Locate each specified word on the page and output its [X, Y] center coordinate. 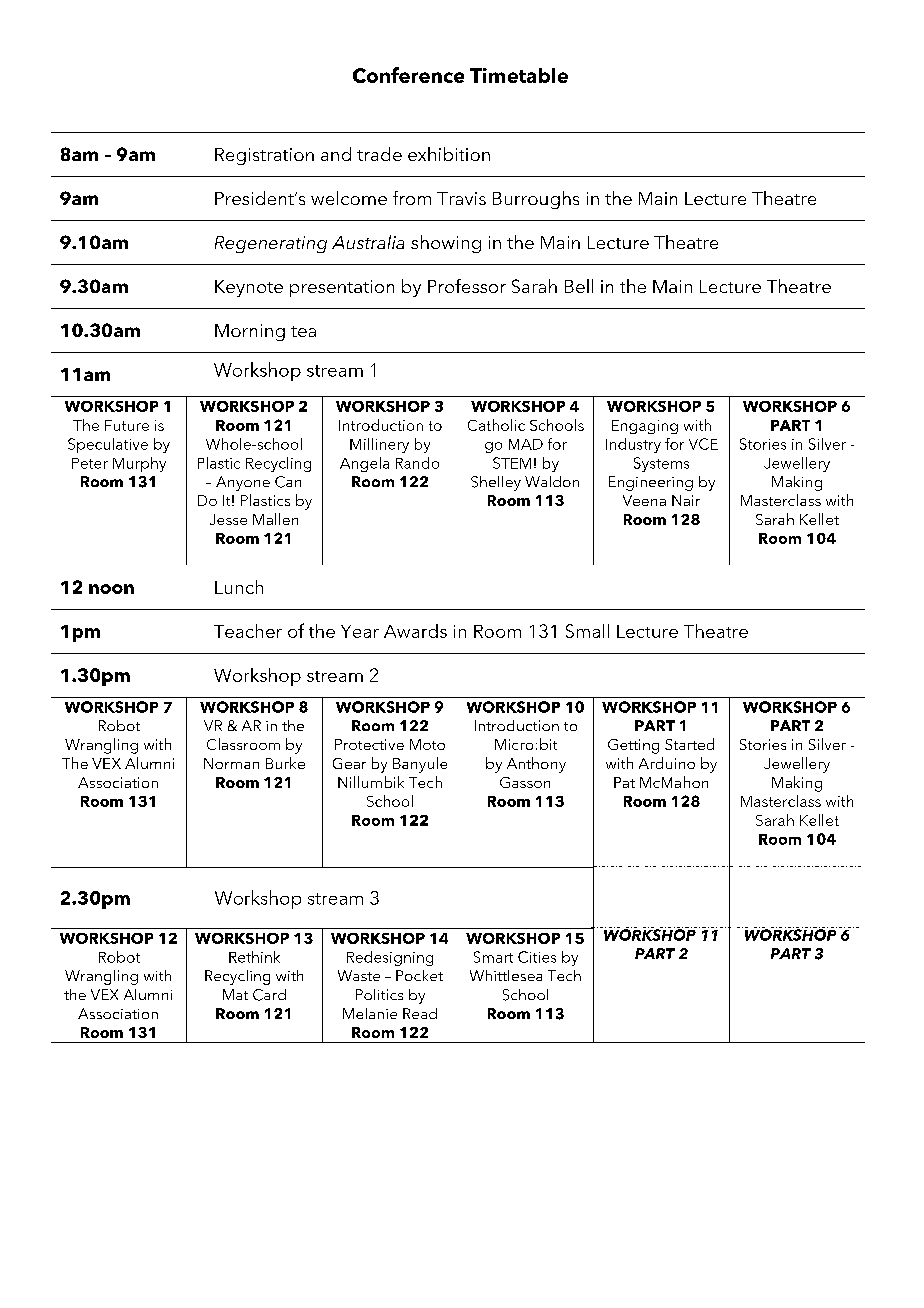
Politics [379, 994]
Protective [369, 744]
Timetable [519, 75]
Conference [408, 75]
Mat [235, 994]
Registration [264, 156]
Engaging [645, 427]
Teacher [248, 631]
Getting [633, 746]
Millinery [379, 445]
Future [127, 425]
